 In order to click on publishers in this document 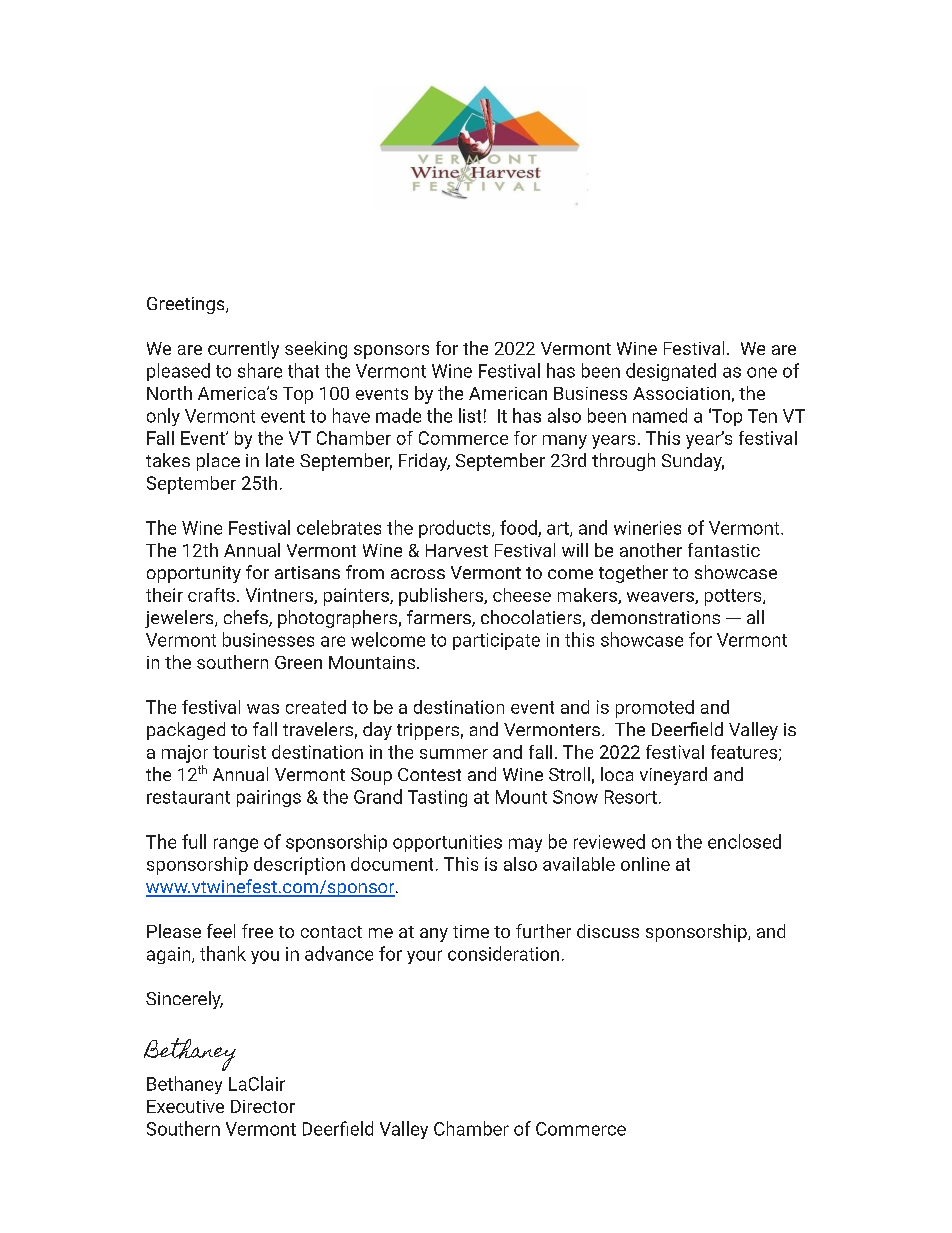, I will do `click(442, 597)`.
